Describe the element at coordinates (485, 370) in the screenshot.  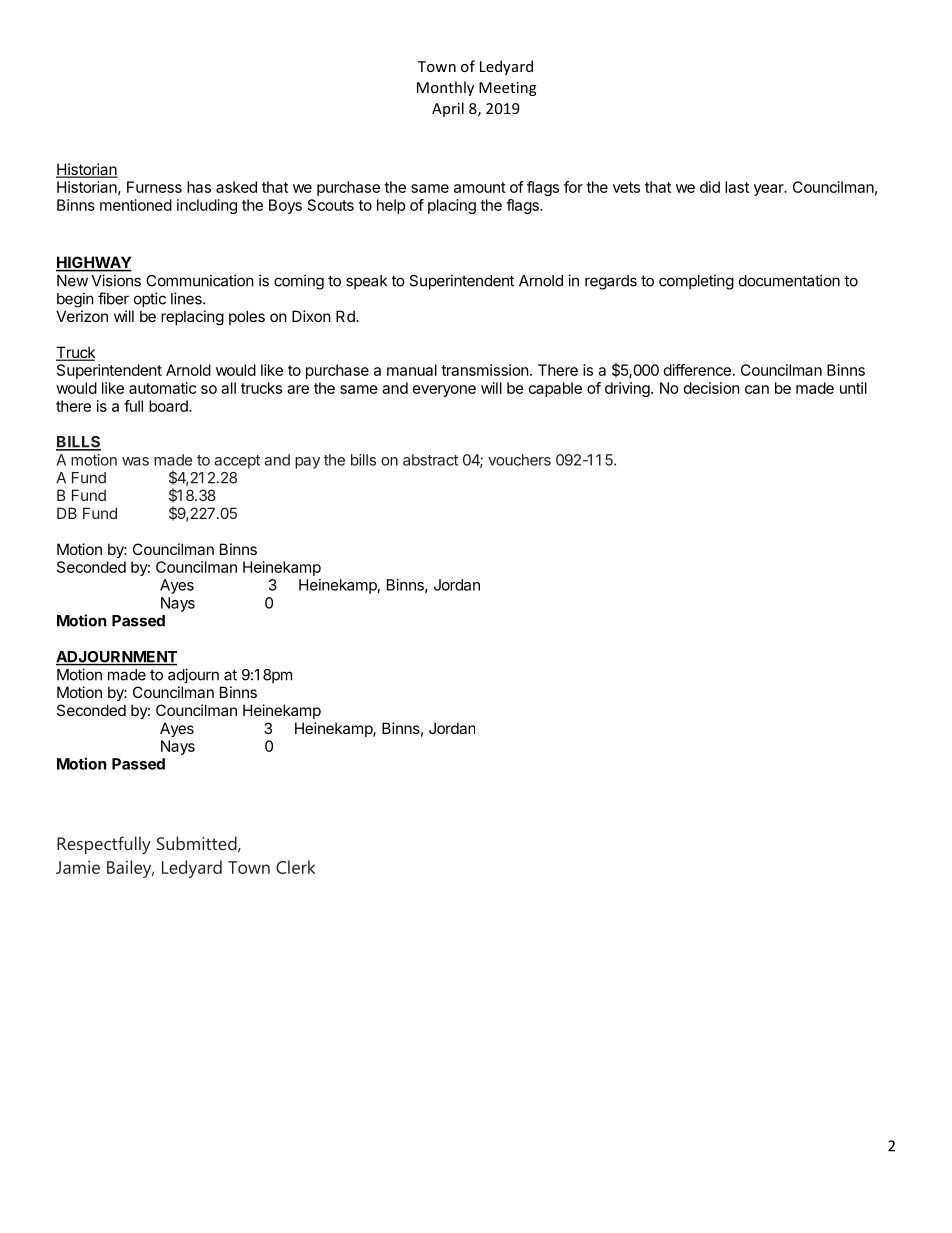
I see `transmission` at that location.
